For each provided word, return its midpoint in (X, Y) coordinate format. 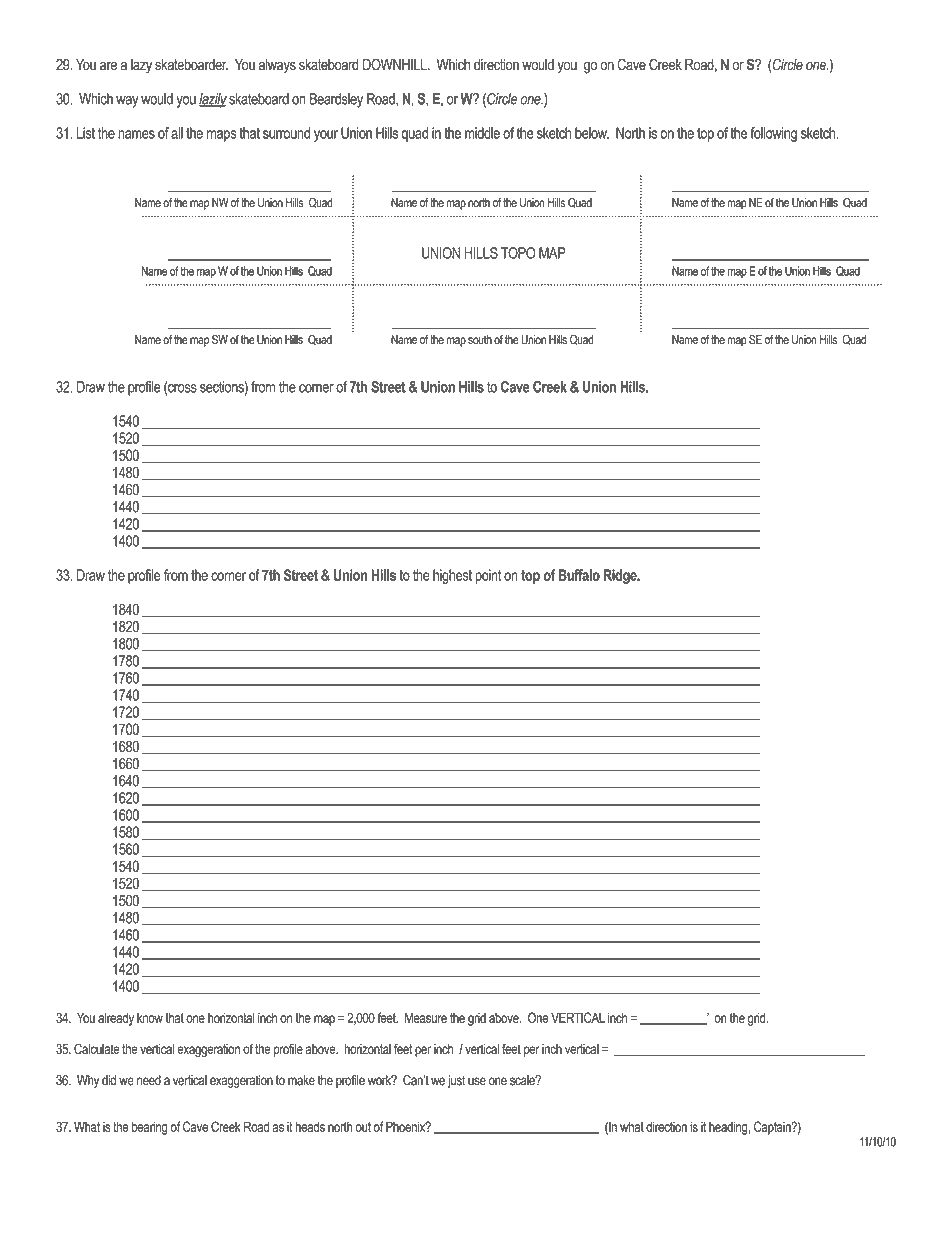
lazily (213, 100)
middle (482, 133)
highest (452, 576)
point (488, 576)
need (149, 1080)
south (480, 340)
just (456, 1081)
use (477, 1081)
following (774, 134)
